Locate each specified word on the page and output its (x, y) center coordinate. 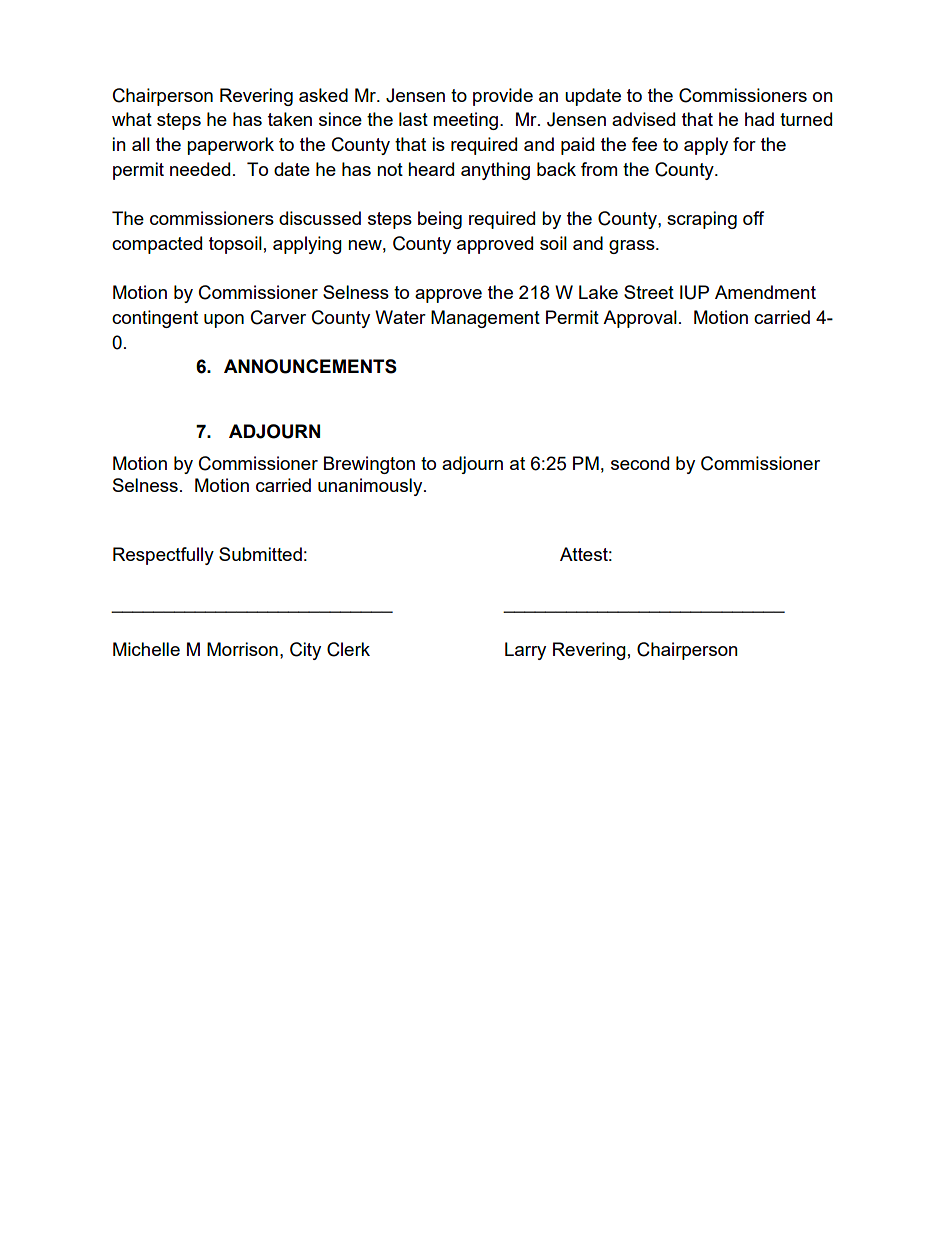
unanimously (371, 487)
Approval (640, 319)
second (640, 463)
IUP (694, 292)
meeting (465, 121)
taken (290, 119)
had (759, 119)
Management (485, 319)
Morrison (242, 649)
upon (224, 321)
